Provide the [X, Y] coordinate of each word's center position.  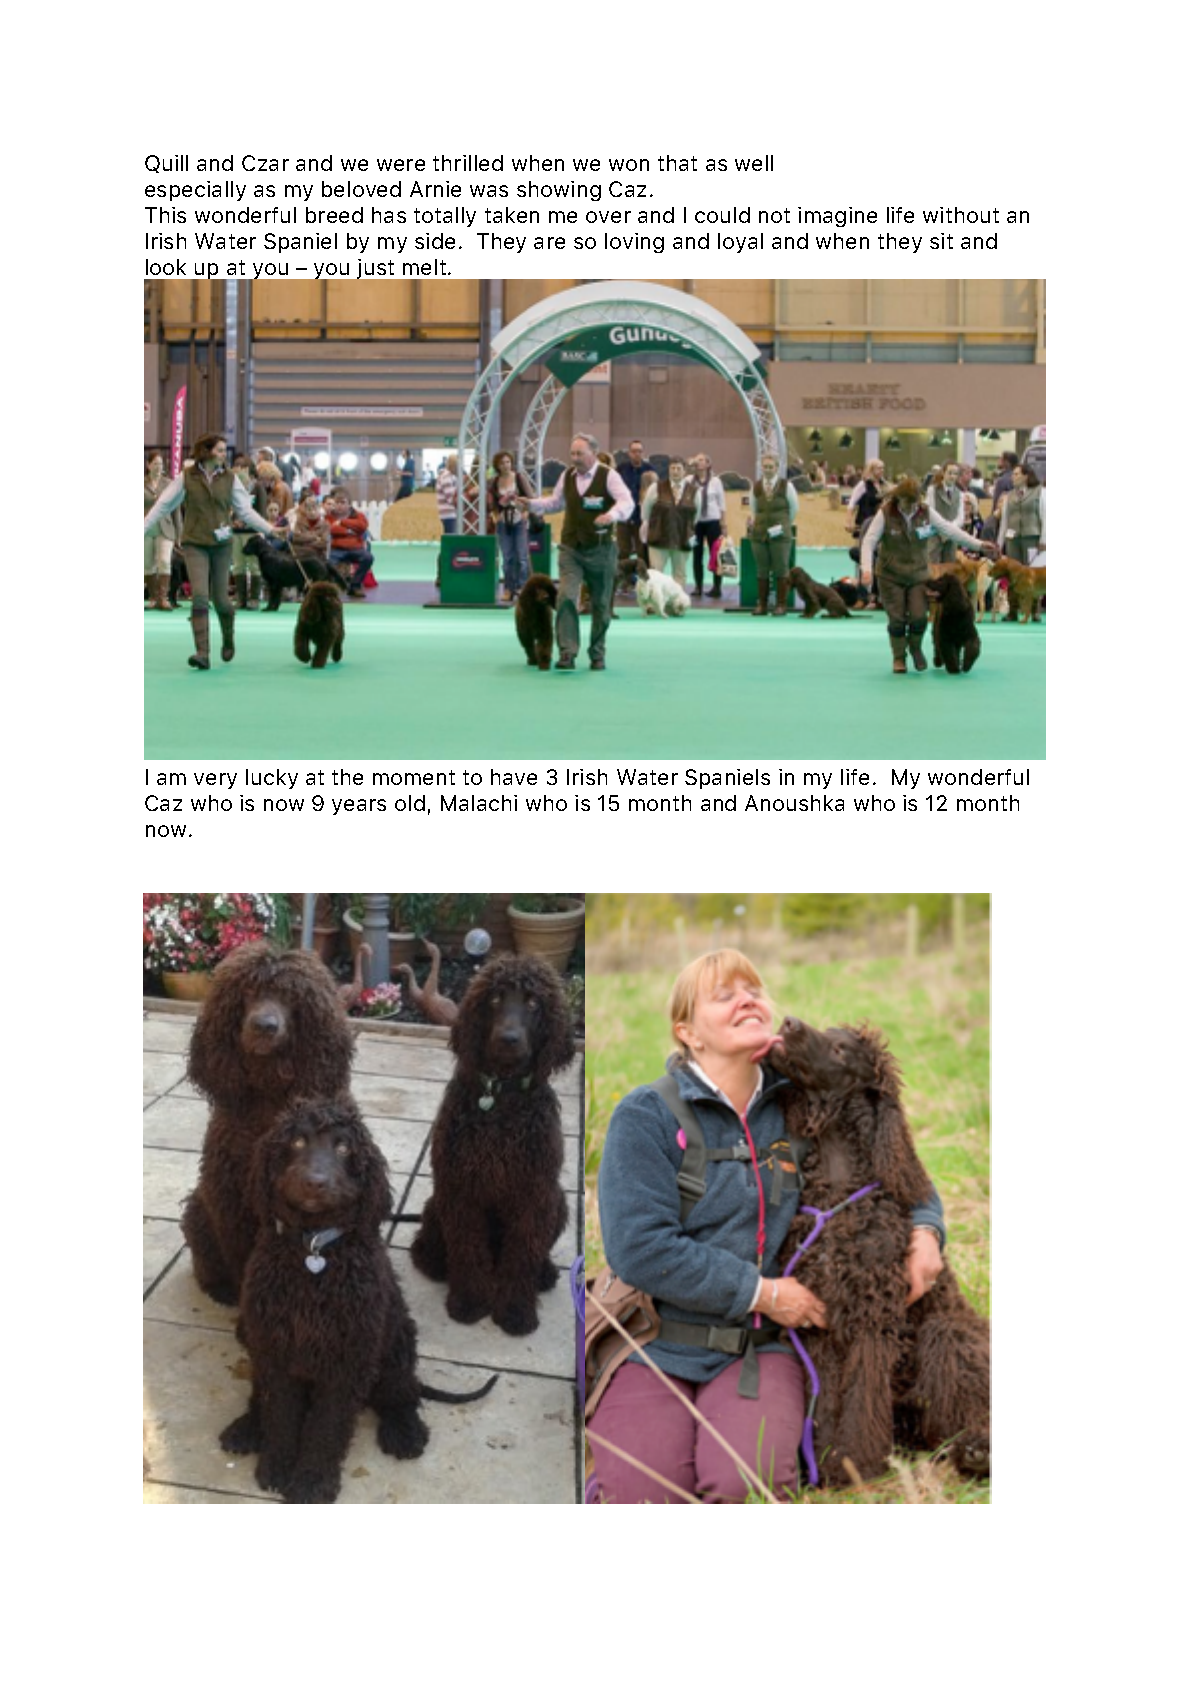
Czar [265, 163]
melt [424, 267]
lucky [272, 779]
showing [559, 191]
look [166, 267]
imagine [837, 217]
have [514, 777]
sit [941, 241]
